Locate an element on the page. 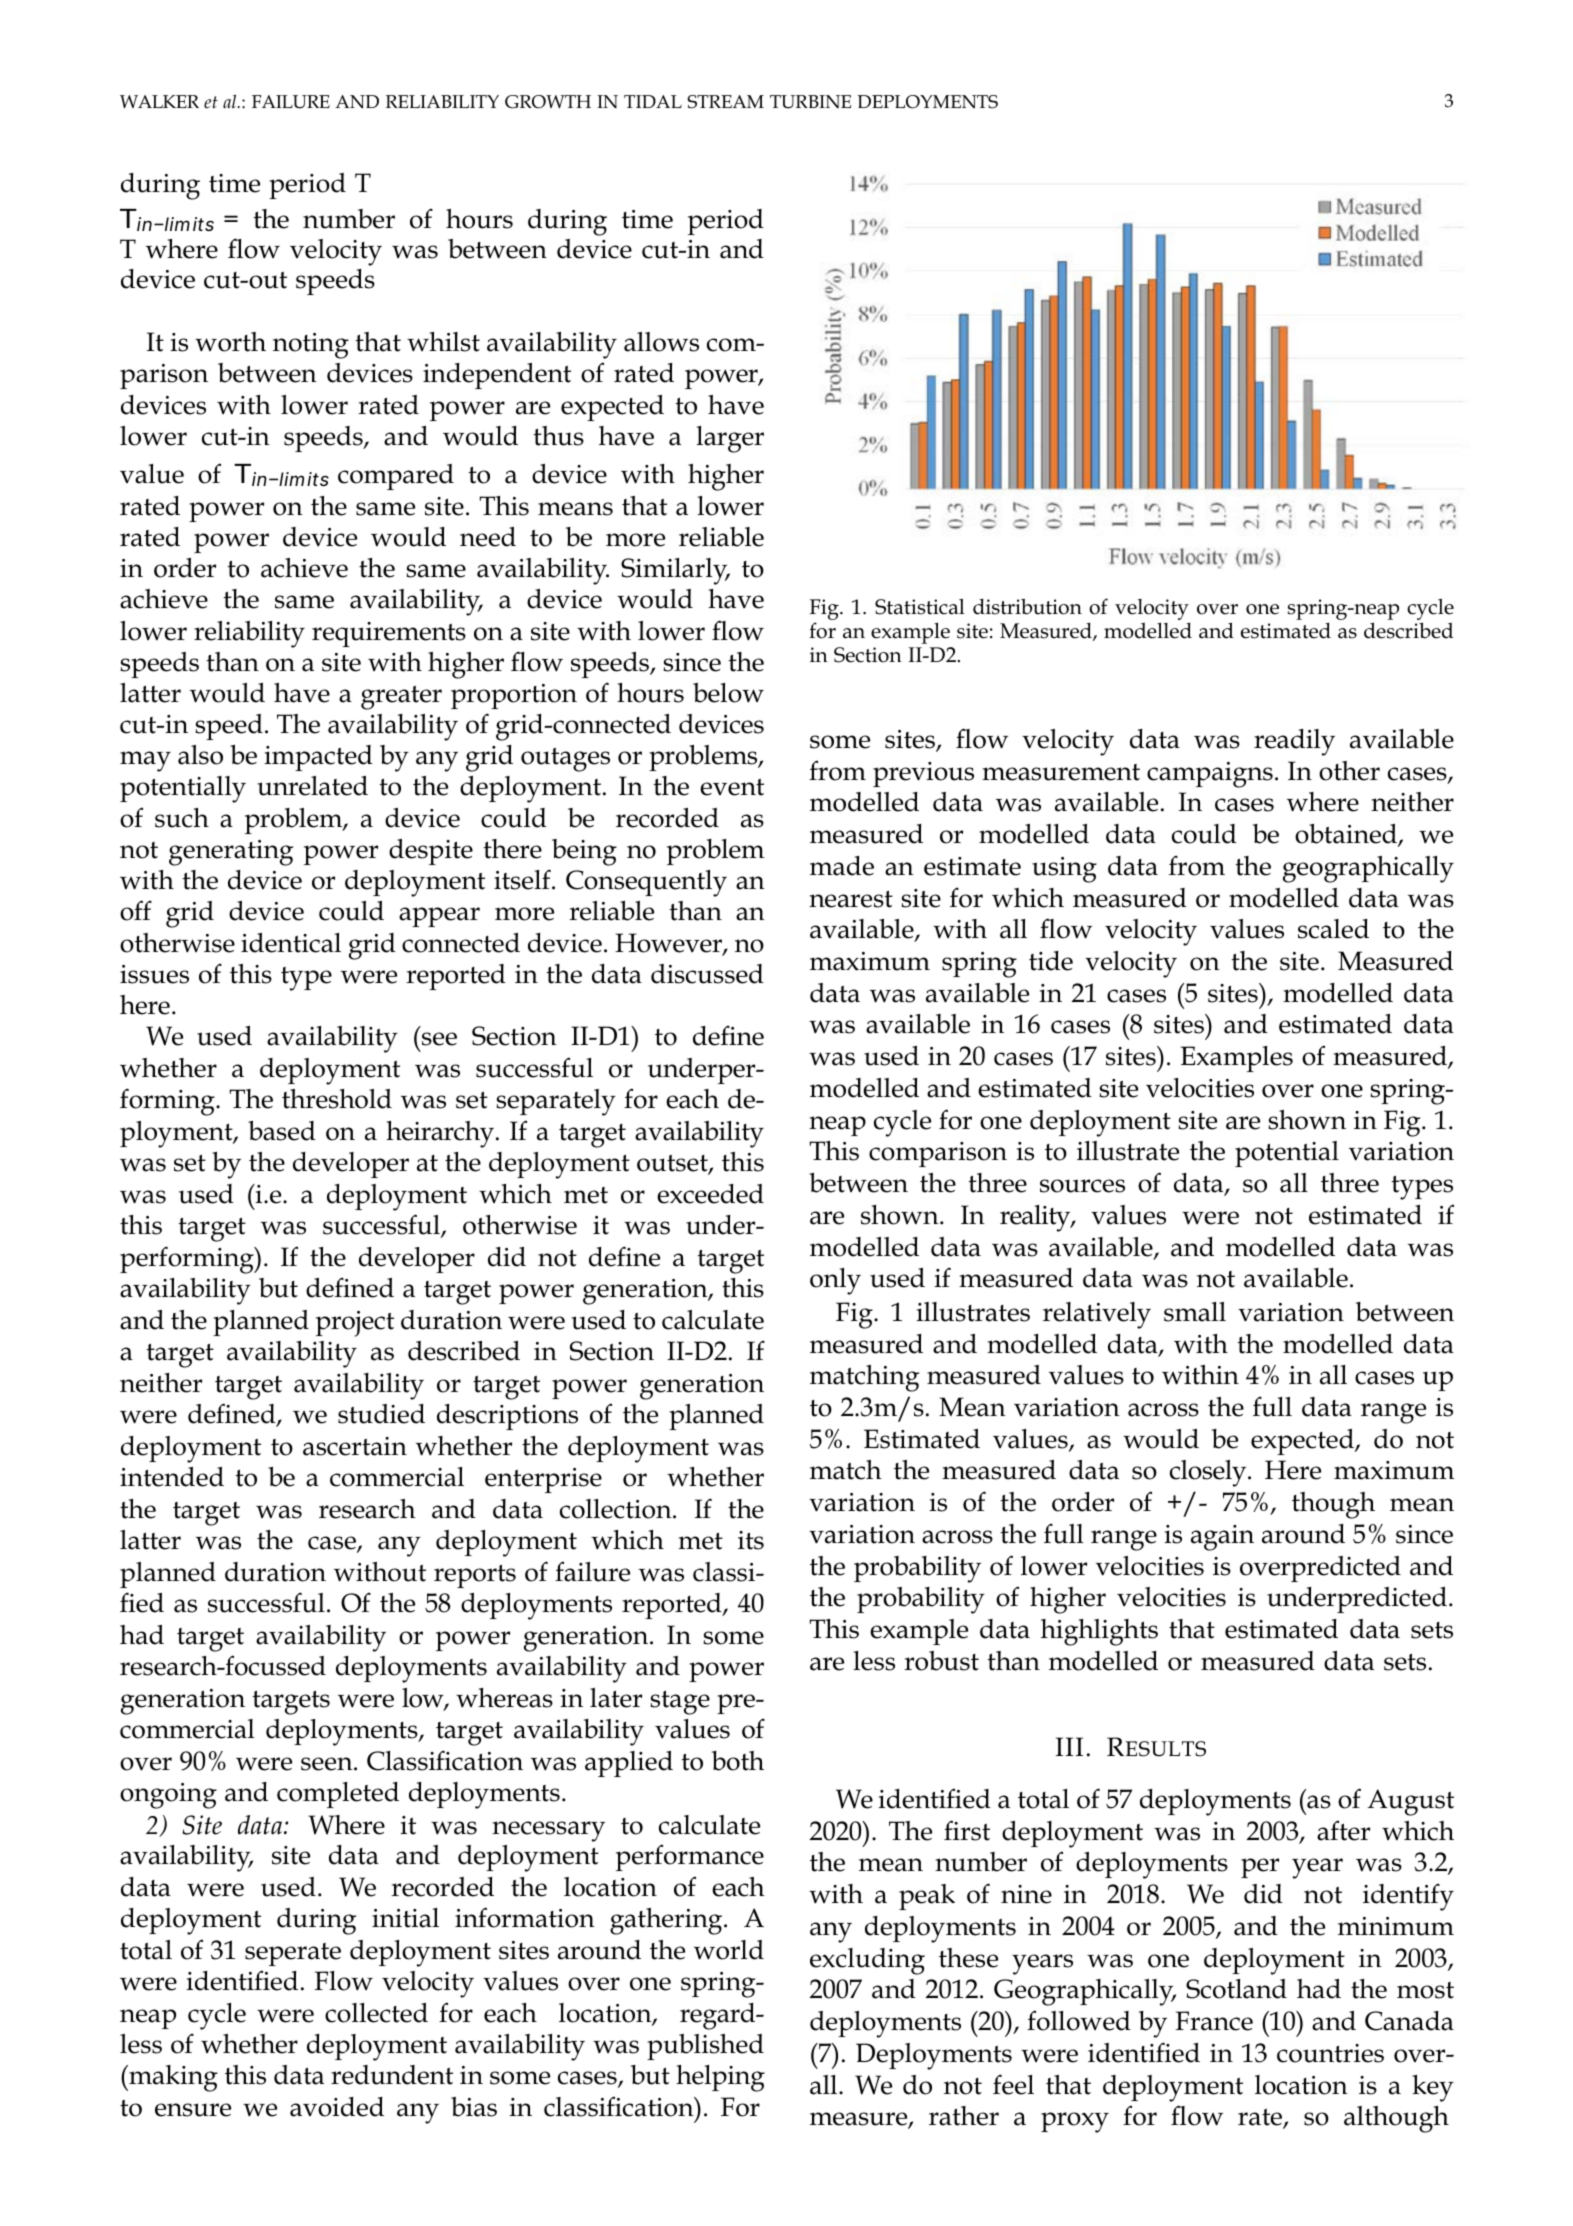 The height and width of the document is (2226, 1573). distribution is located at coordinates (1027, 606).
